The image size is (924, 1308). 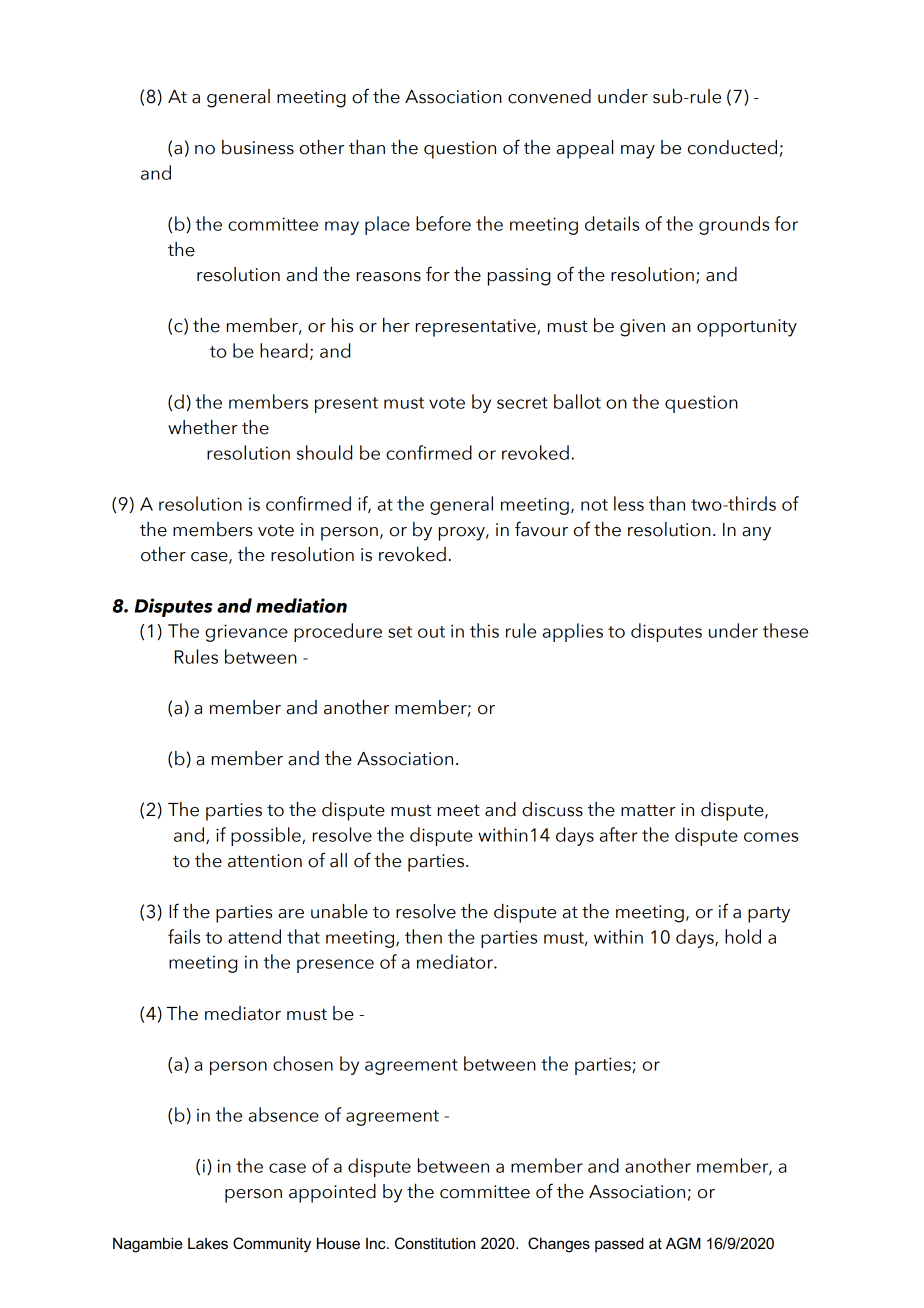 I want to click on these, so click(x=785, y=630).
